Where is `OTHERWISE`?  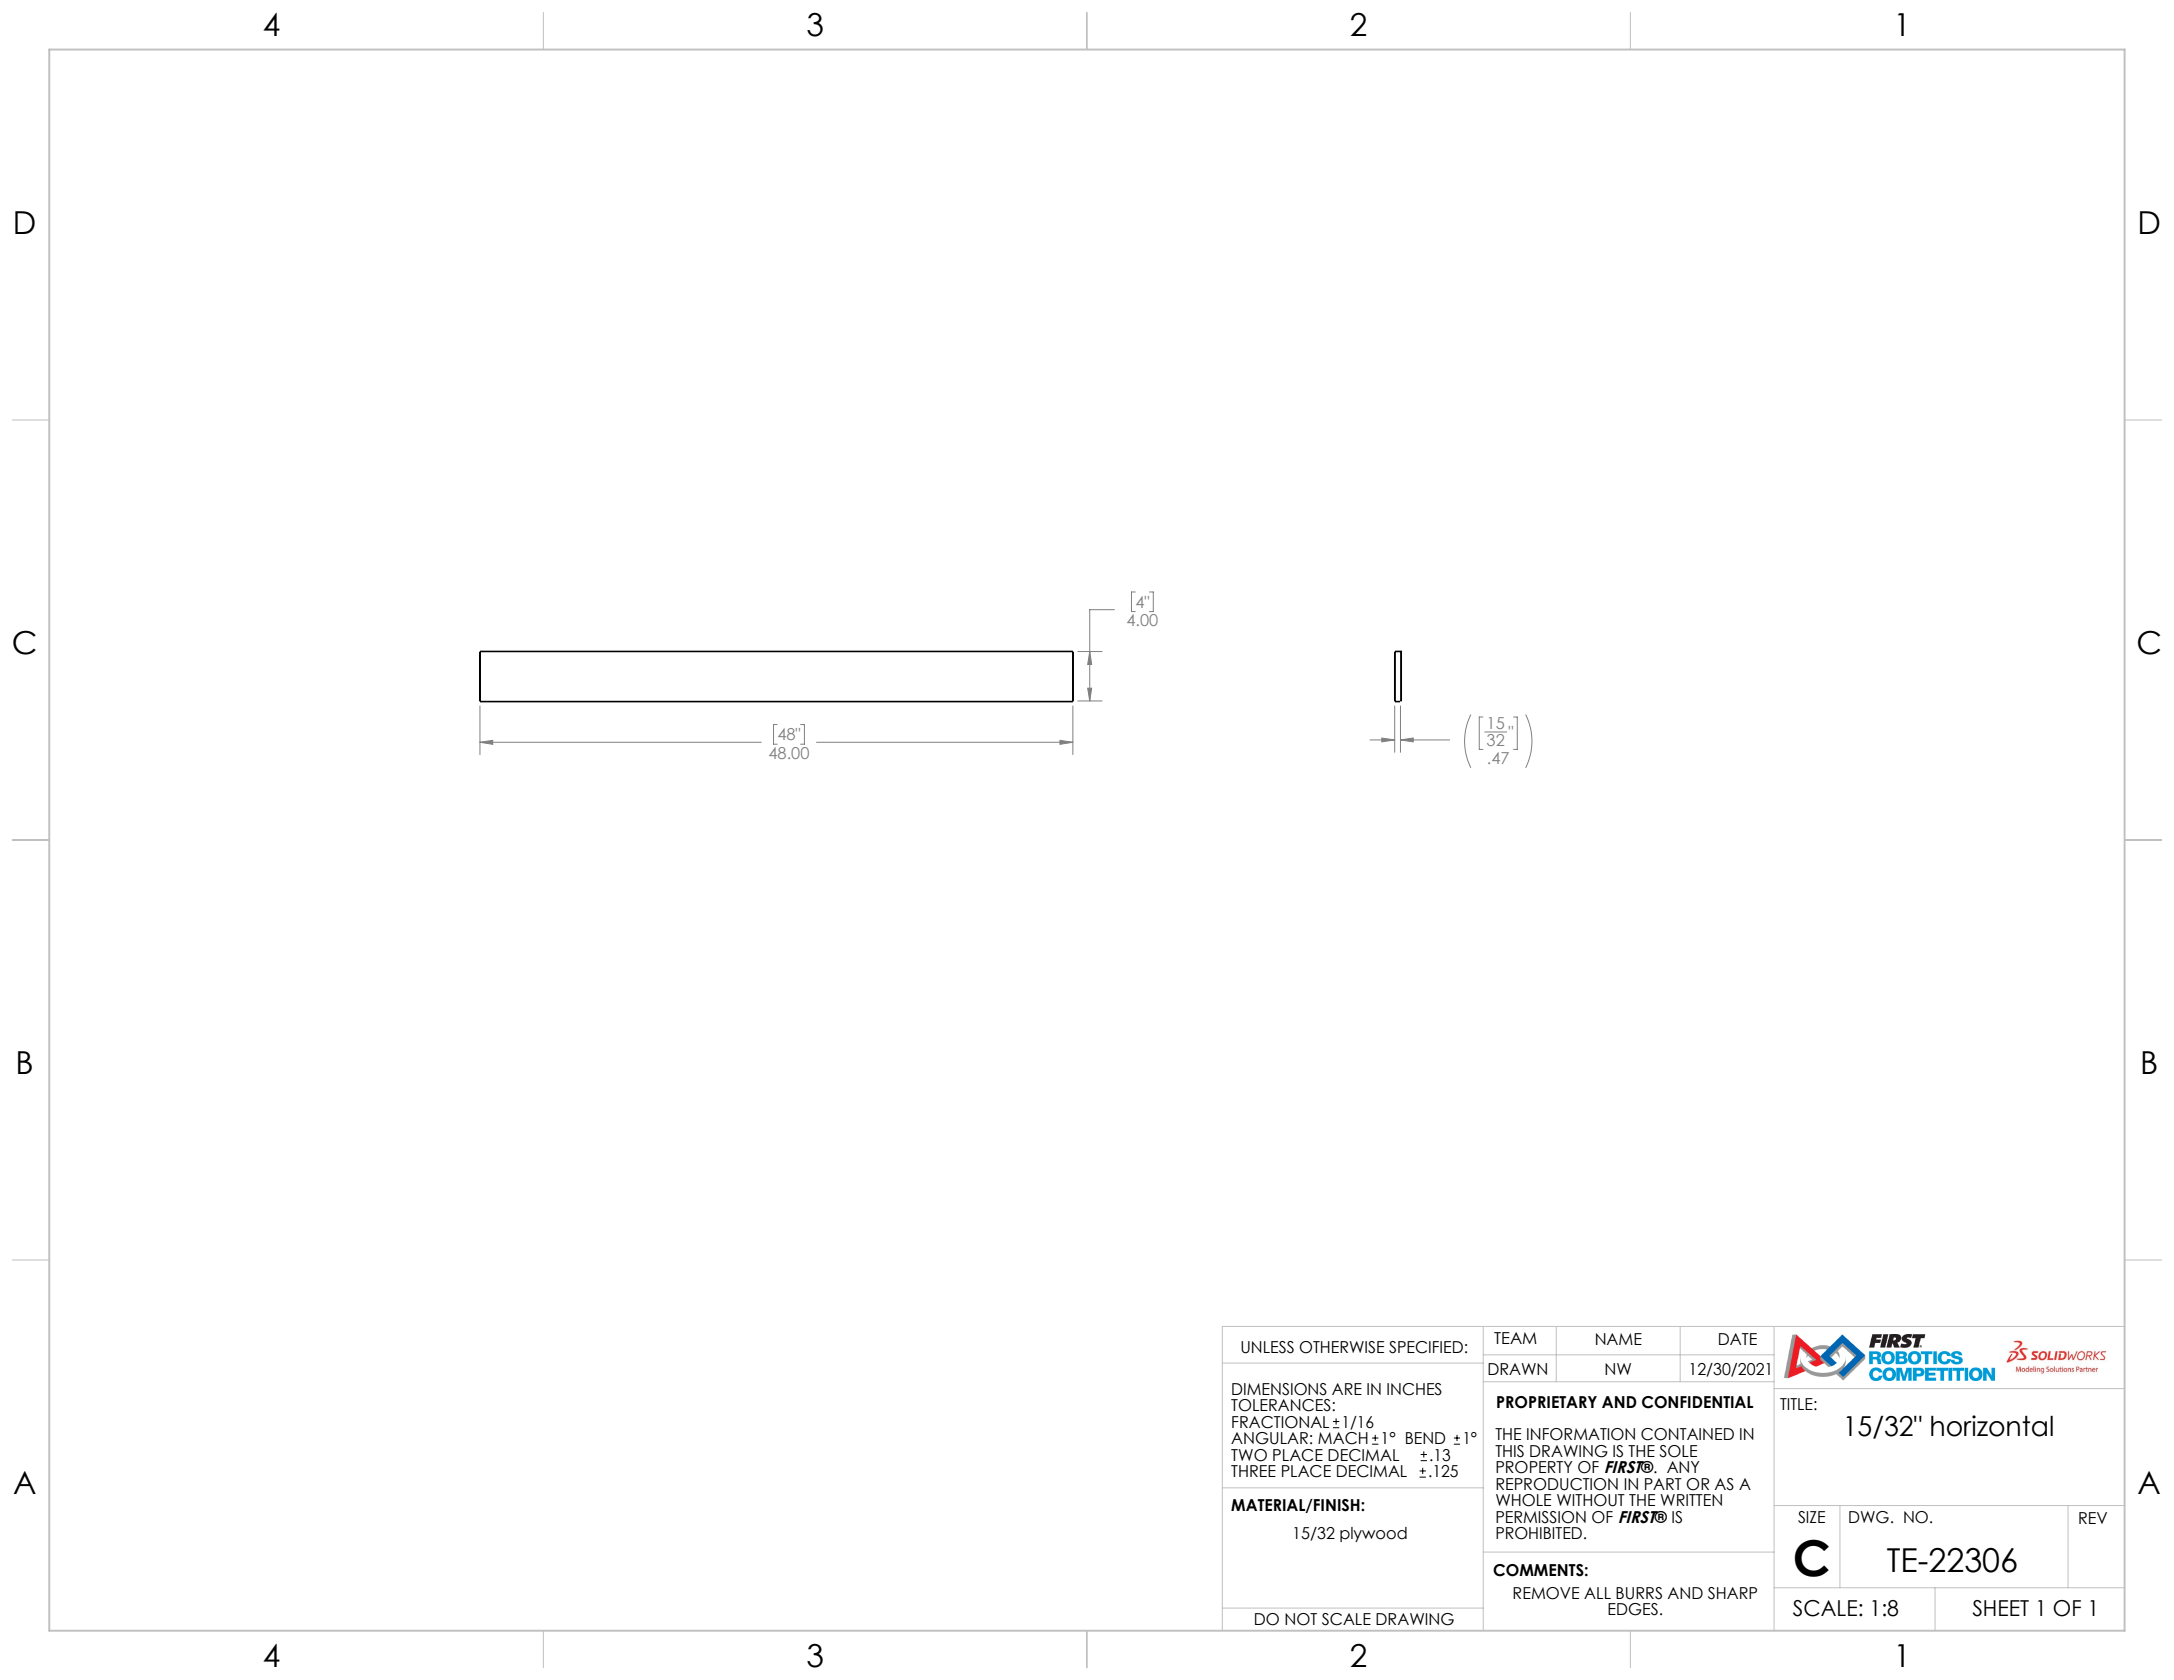 OTHERWISE is located at coordinates (1341, 1347).
